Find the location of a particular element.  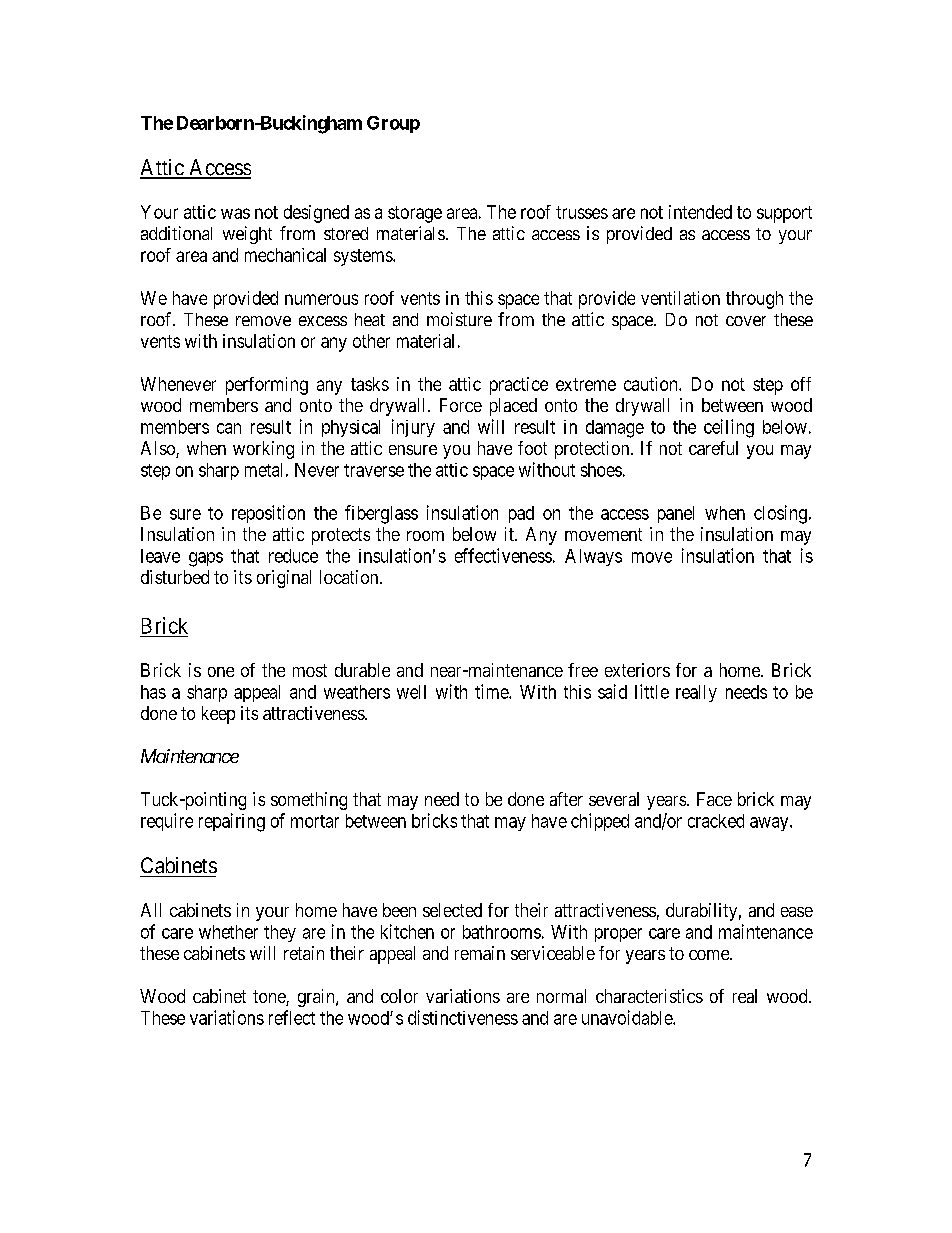

keep is located at coordinates (218, 715).
